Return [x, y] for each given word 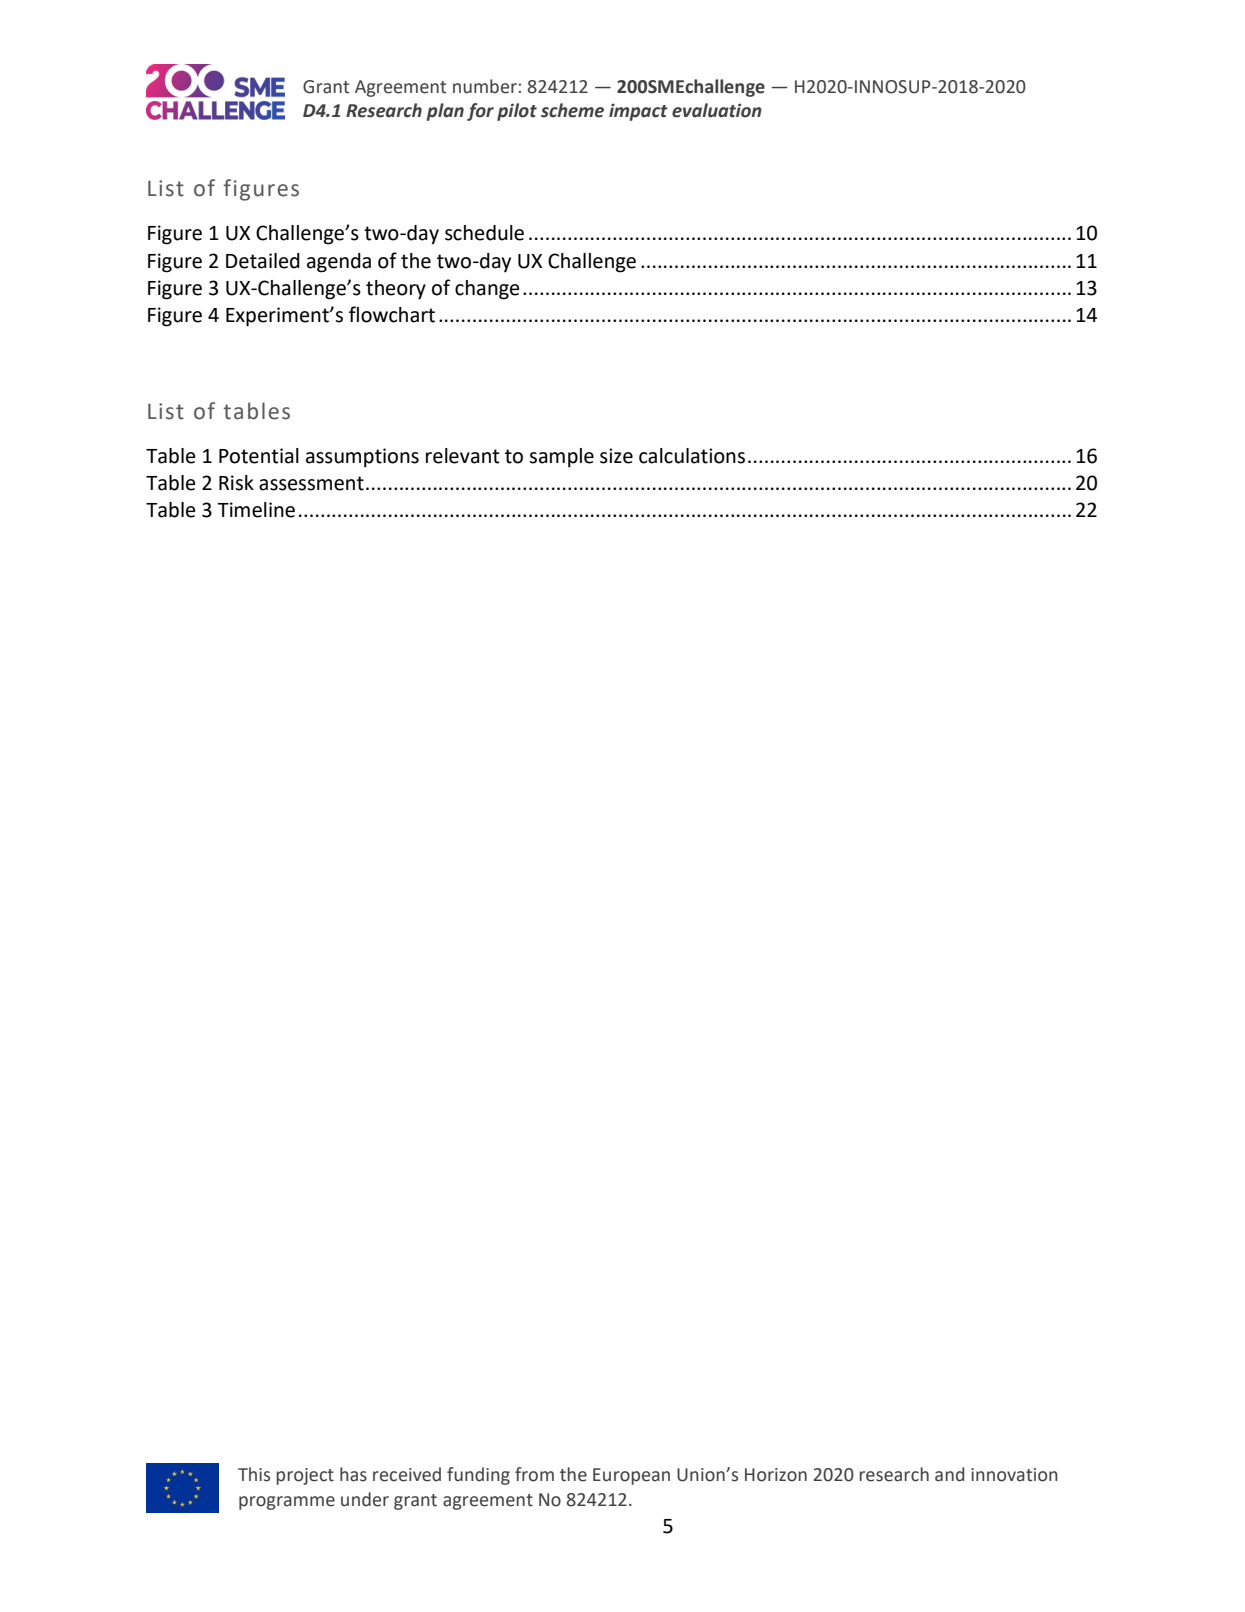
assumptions [362, 458]
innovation [1014, 1475]
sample [561, 458]
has [353, 1474]
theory [396, 290]
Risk [236, 483]
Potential [259, 456]
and [949, 1474]
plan [445, 112]
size [616, 456]
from [534, 1474]
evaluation [717, 110]
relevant [463, 456]
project [305, 1476]
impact [638, 112]
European [631, 1476]
